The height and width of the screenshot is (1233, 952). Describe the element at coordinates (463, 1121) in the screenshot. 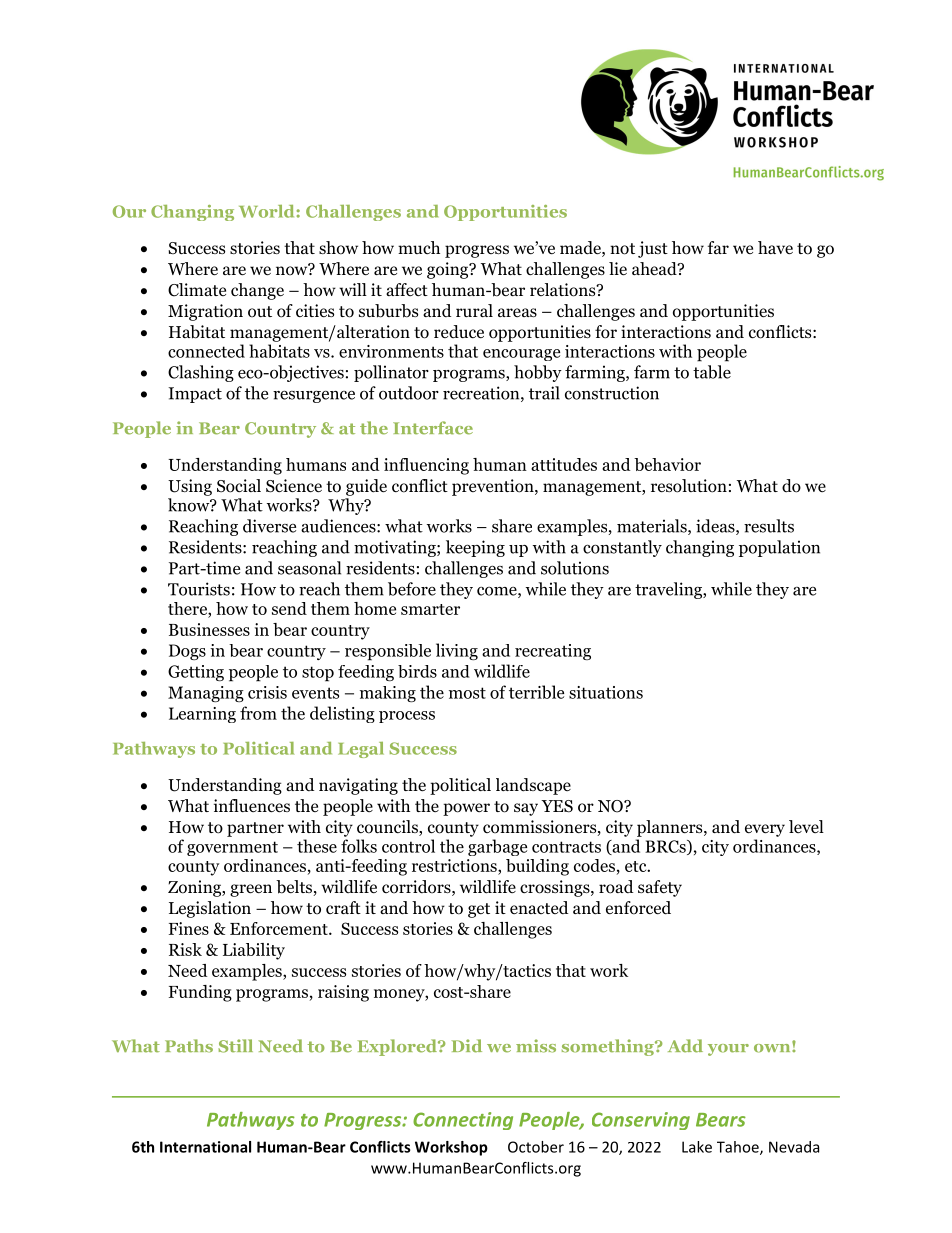

I see `Connecting` at that location.
